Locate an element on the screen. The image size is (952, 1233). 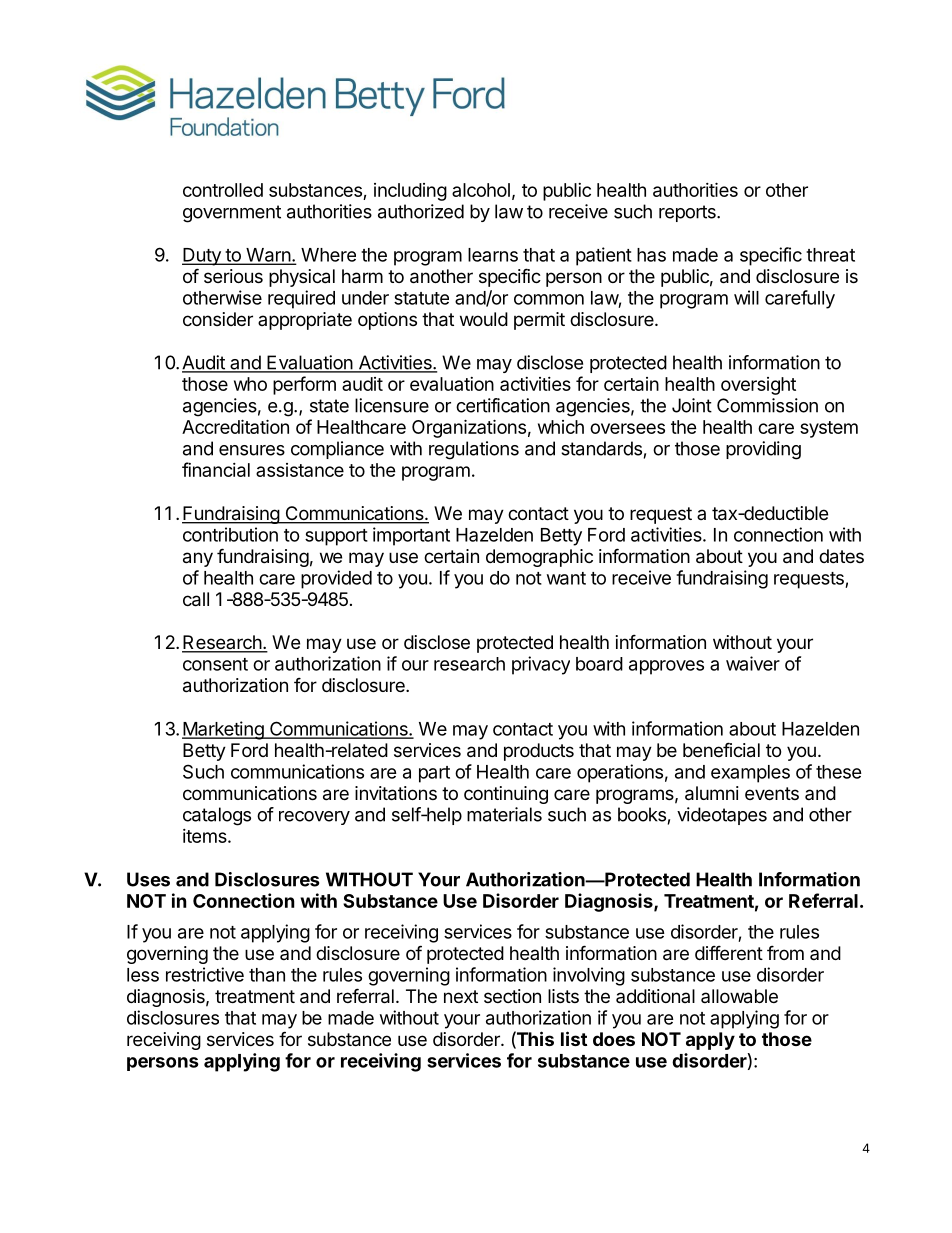
Commission is located at coordinates (767, 405).
